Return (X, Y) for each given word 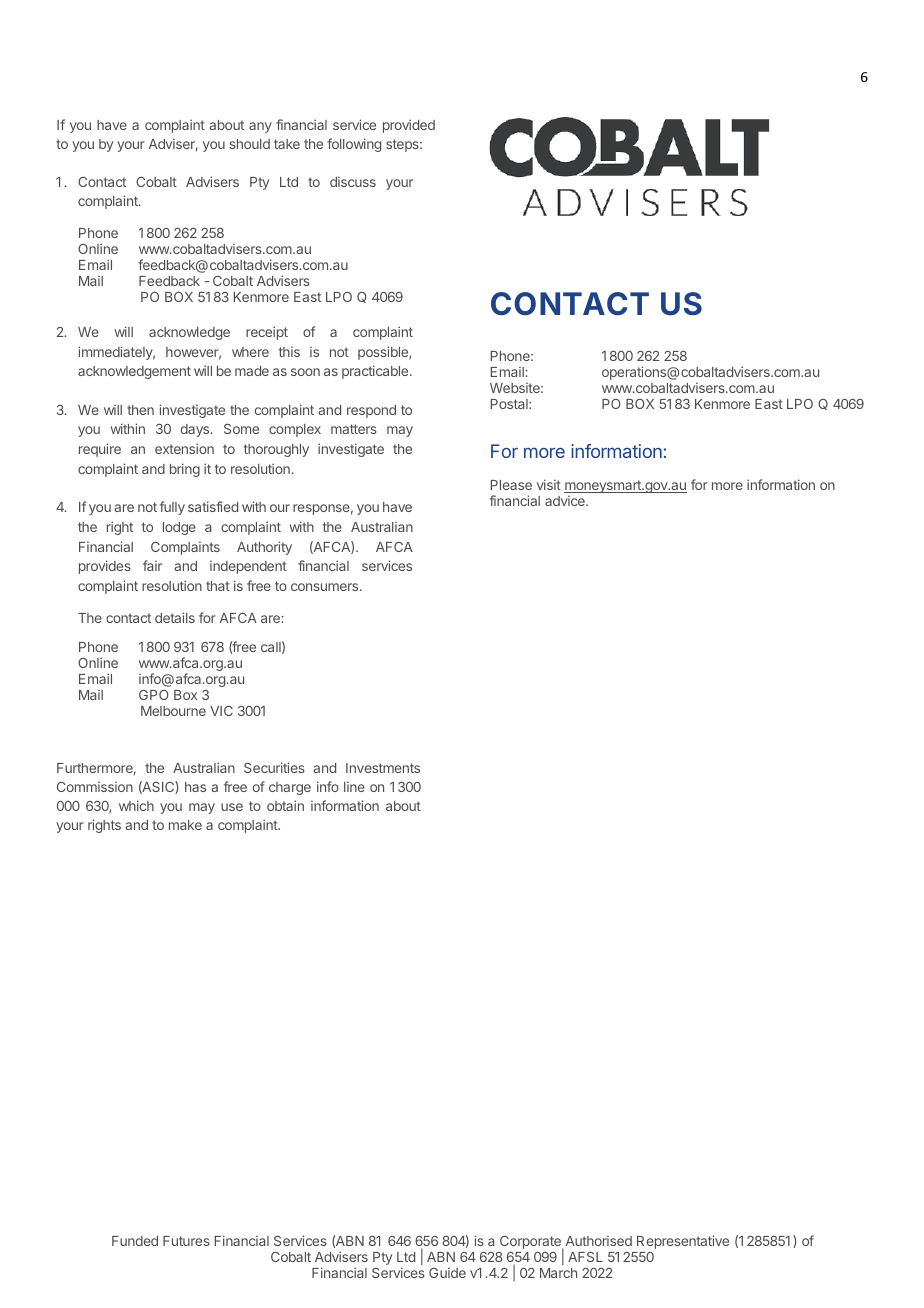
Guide (447, 1273)
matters (354, 429)
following (354, 145)
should (249, 144)
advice (566, 501)
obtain (285, 805)
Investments (383, 768)
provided (409, 126)
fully (172, 508)
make (185, 825)
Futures (186, 1241)
